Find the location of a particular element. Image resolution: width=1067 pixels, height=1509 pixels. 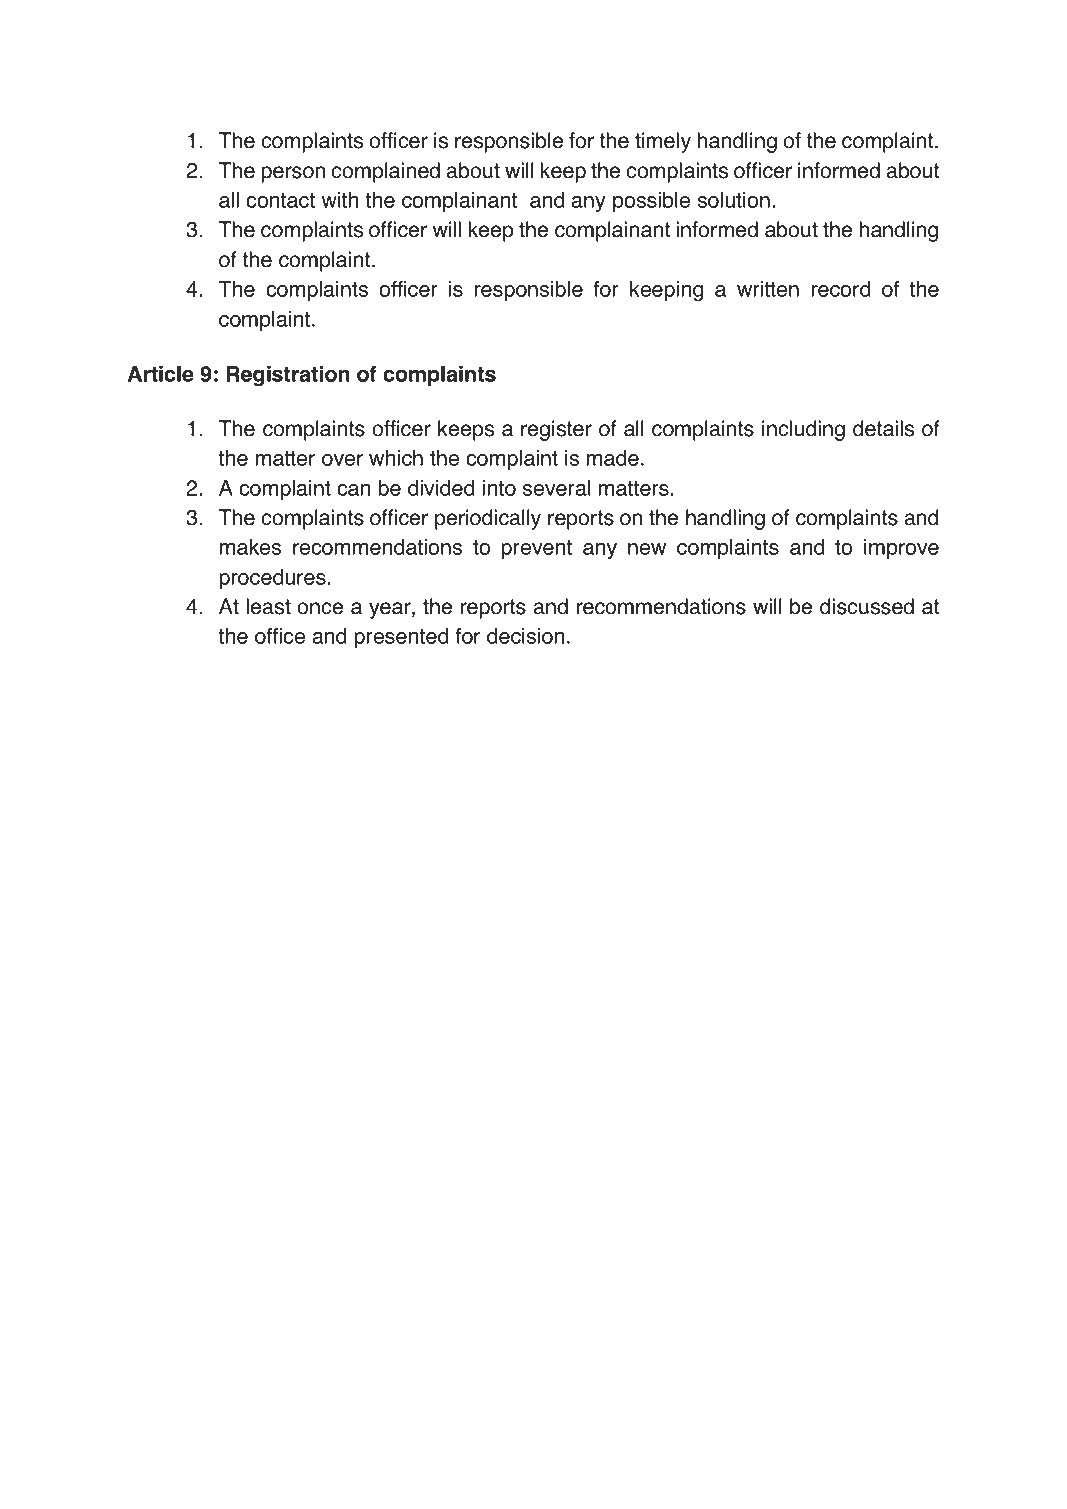

Registration is located at coordinates (288, 376).
